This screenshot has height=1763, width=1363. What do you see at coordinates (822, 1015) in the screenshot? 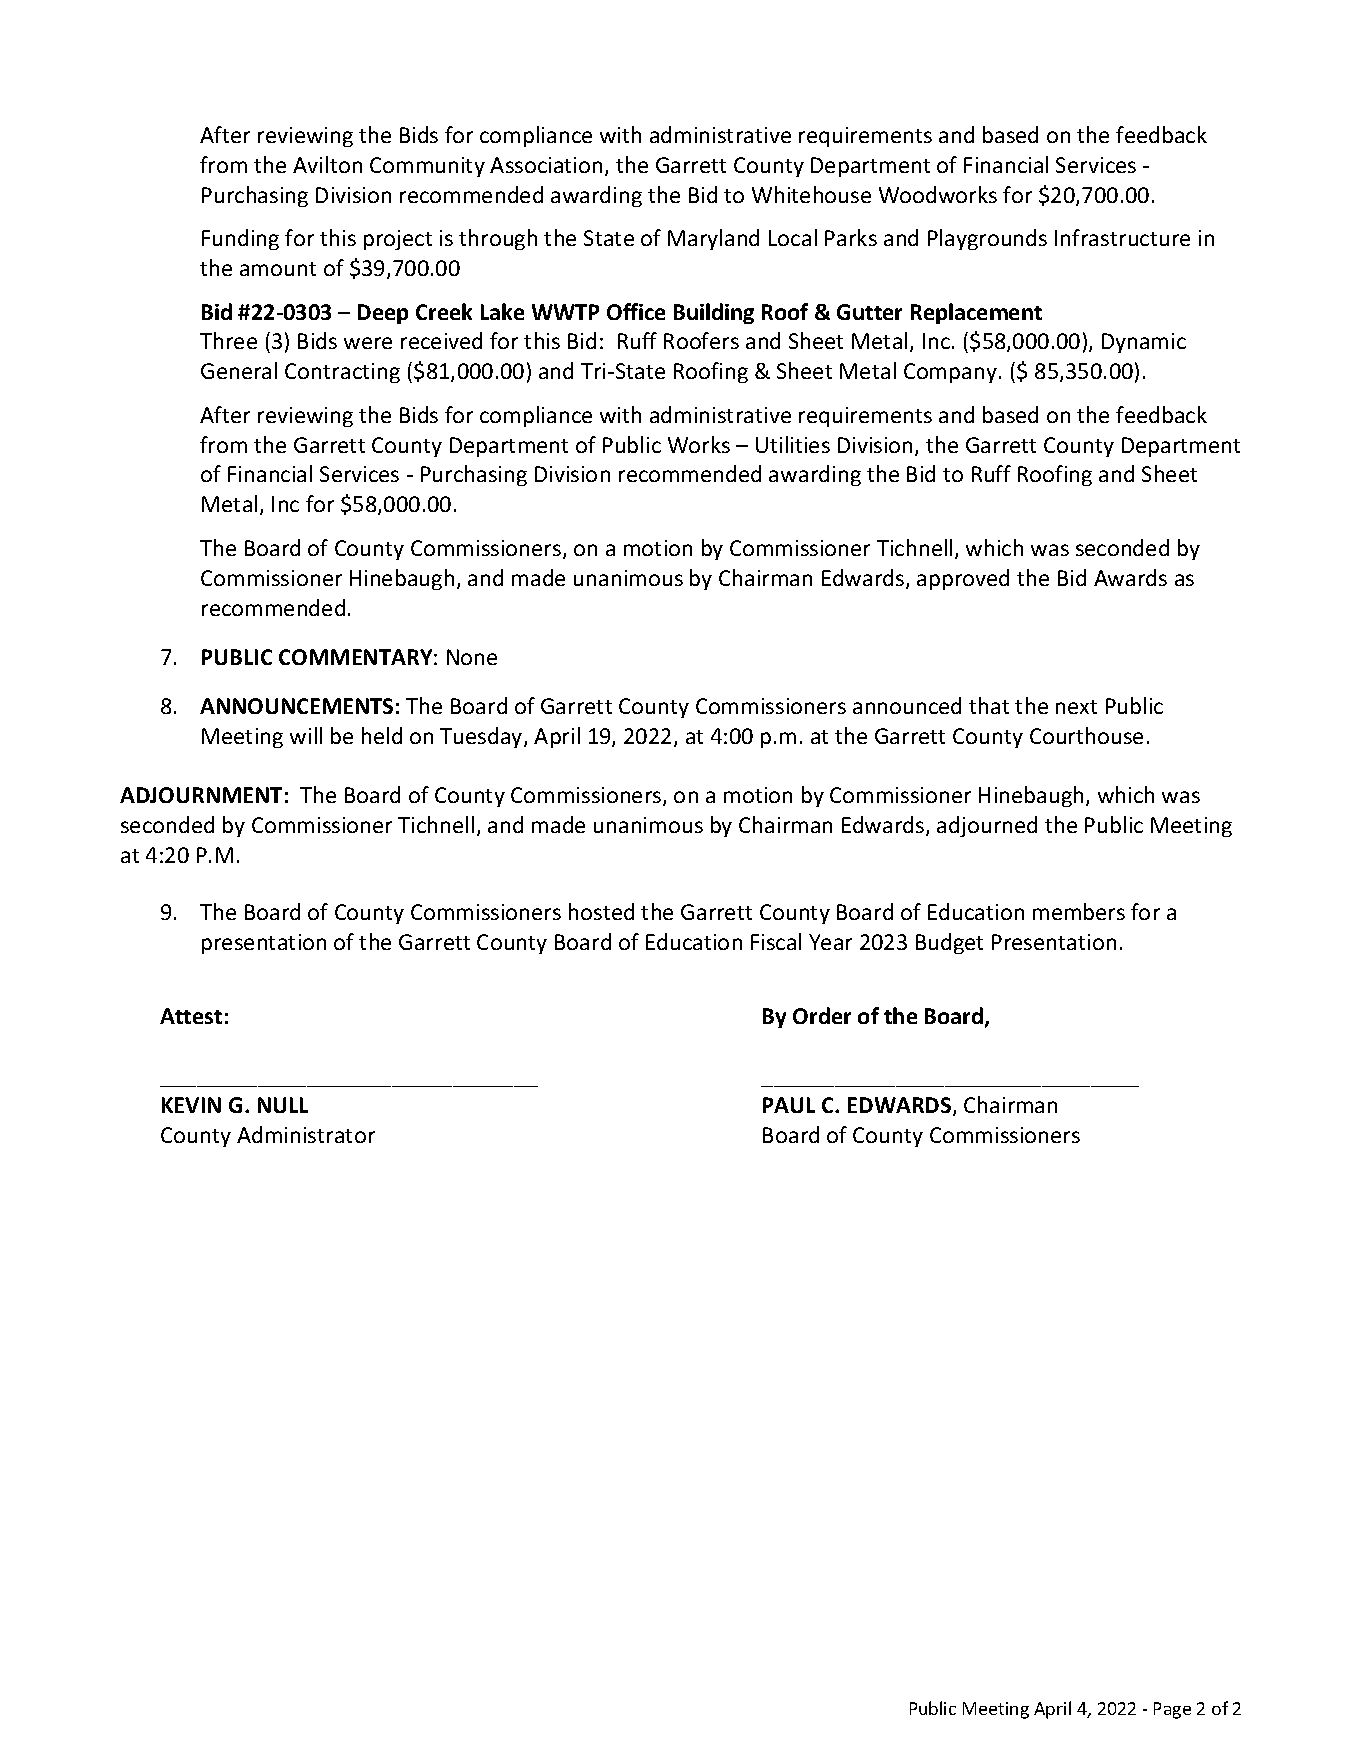
I see `Order` at bounding box center [822, 1015].
